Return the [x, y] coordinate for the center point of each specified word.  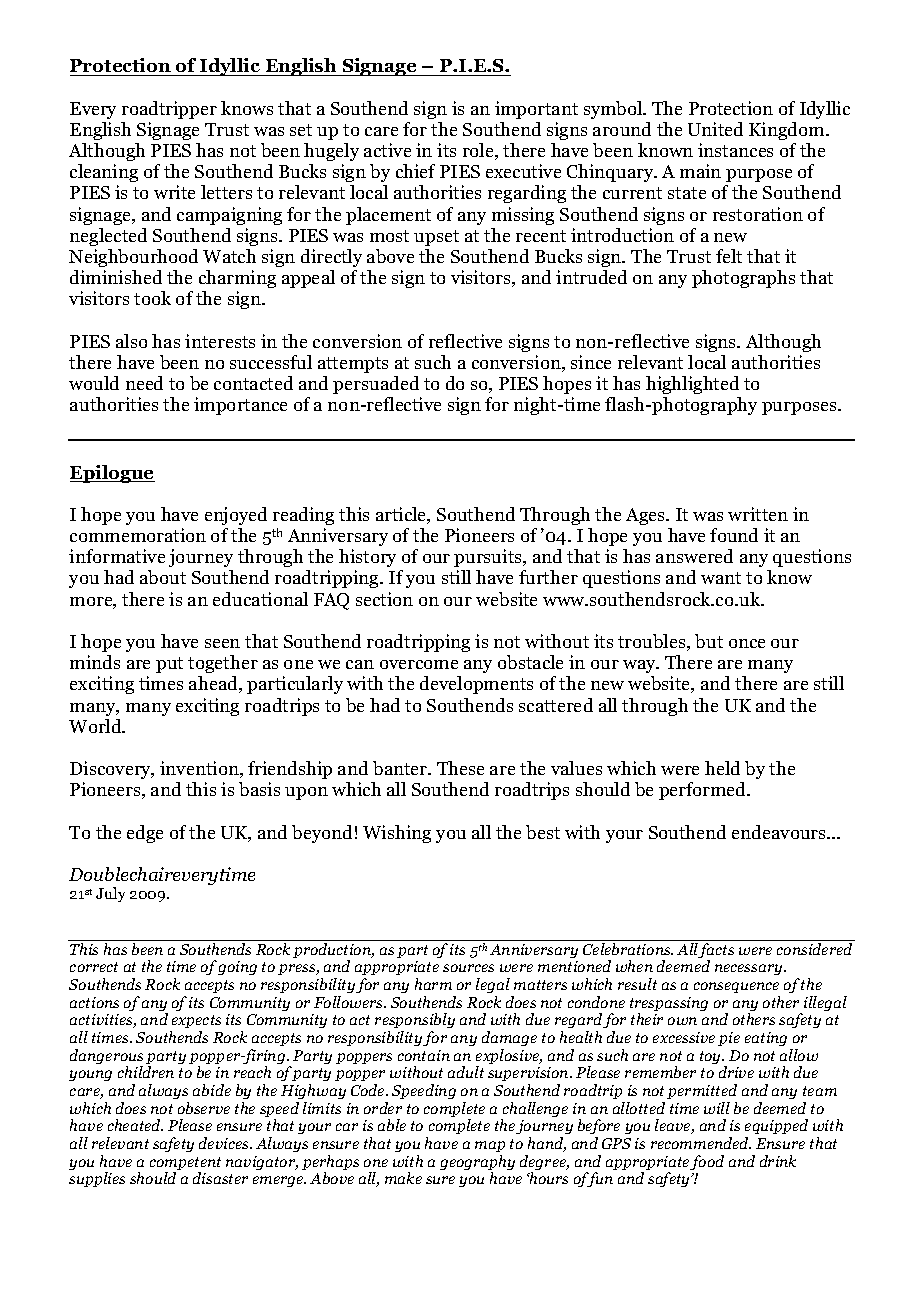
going [237, 968]
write [174, 192]
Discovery [112, 770]
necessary [750, 969]
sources [468, 968]
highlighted [692, 385]
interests [220, 341]
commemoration [138, 535]
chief [415, 171]
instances [735, 150]
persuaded [376, 385]
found [734, 535]
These [460, 768]
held [722, 768]
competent [185, 1165]
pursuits [489, 558]
